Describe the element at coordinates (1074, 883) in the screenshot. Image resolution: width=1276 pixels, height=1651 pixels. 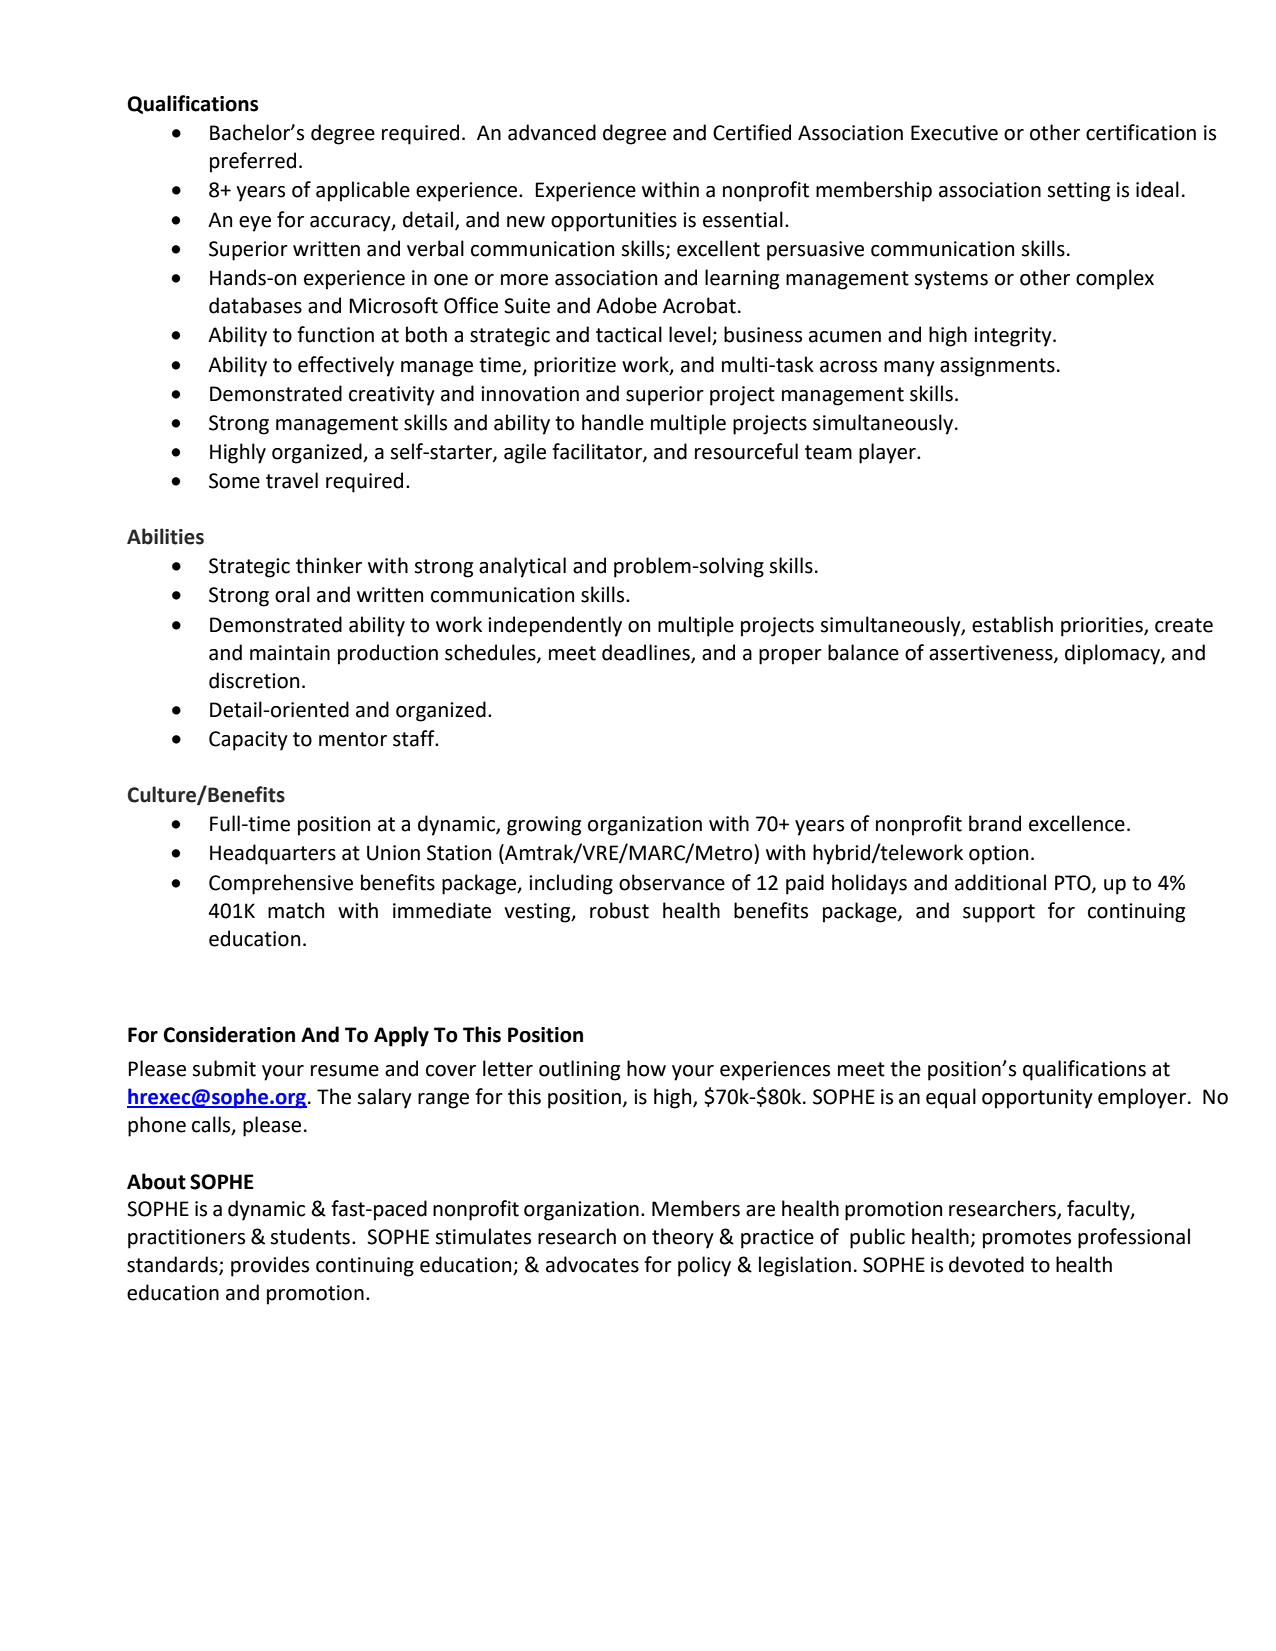
I see `PTO` at that location.
